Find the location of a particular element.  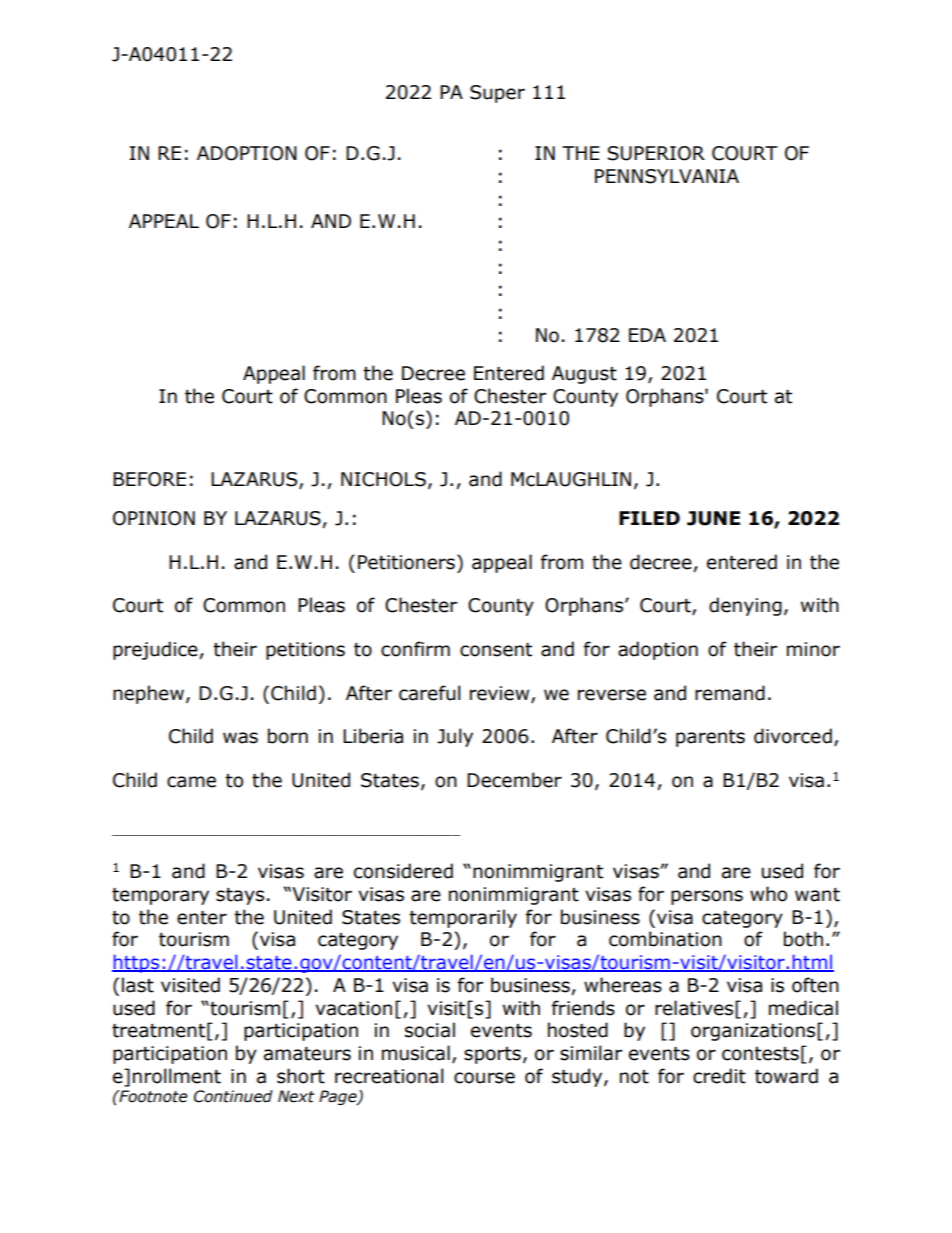

JUNE is located at coordinates (713, 518).
